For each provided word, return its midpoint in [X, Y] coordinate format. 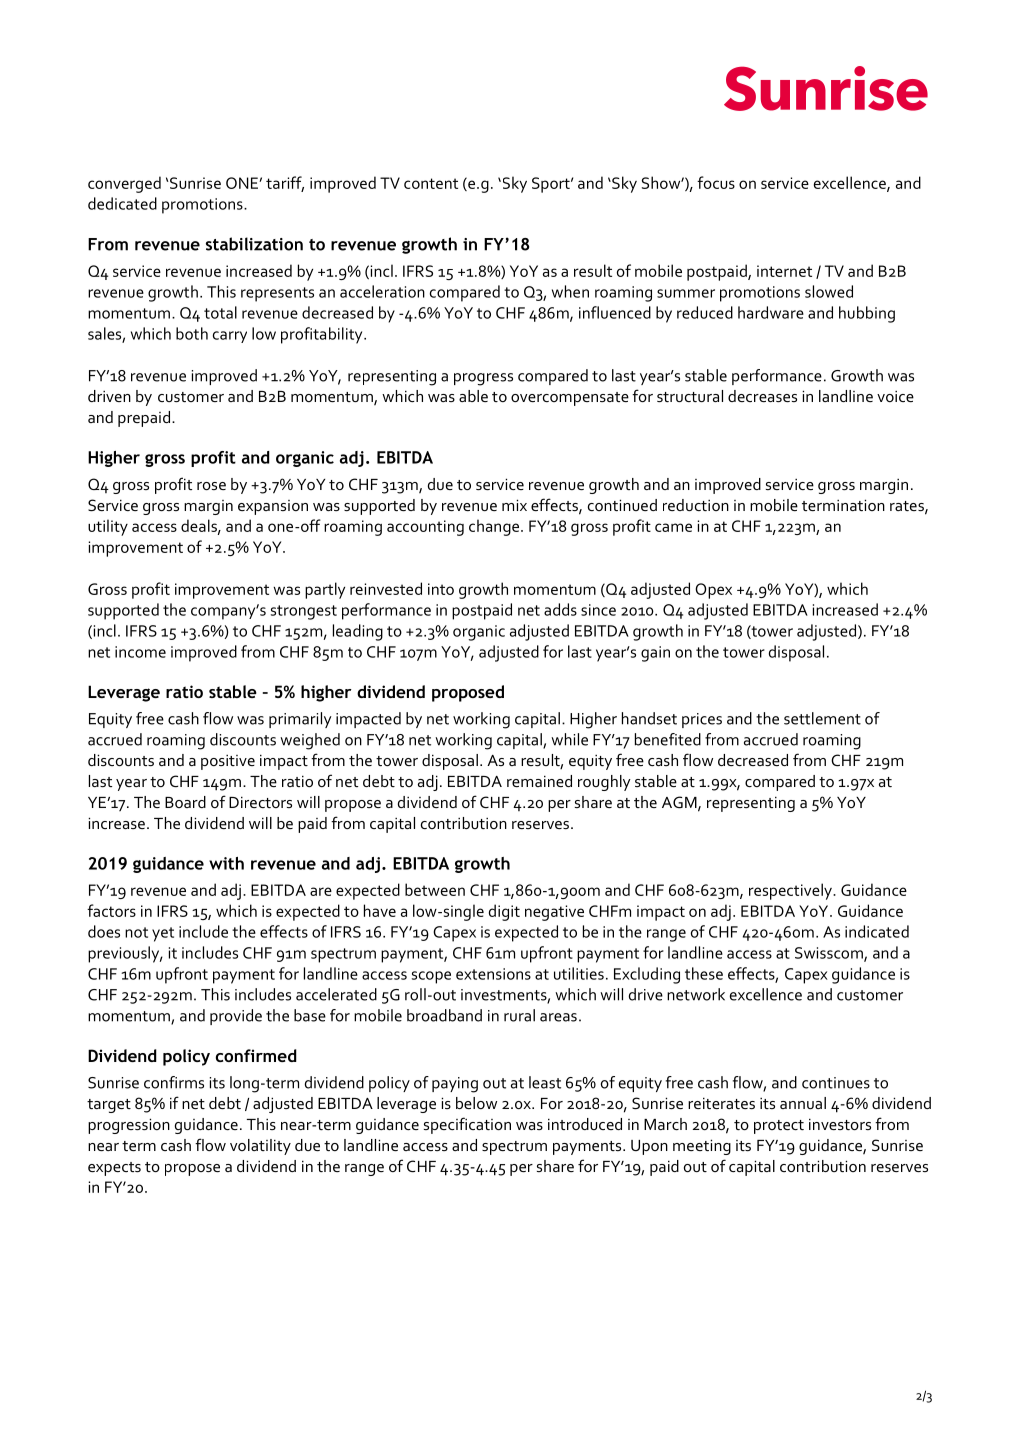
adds [560, 609]
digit [504, 912]
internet [784, 271]
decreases [762, 396]
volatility [260, 1147]
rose [211, 486]
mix [514, 505]
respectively [792, 891]
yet [163, 934]
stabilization [254, 244]
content [431, 183]
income [140, 652]
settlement [822, 718]
